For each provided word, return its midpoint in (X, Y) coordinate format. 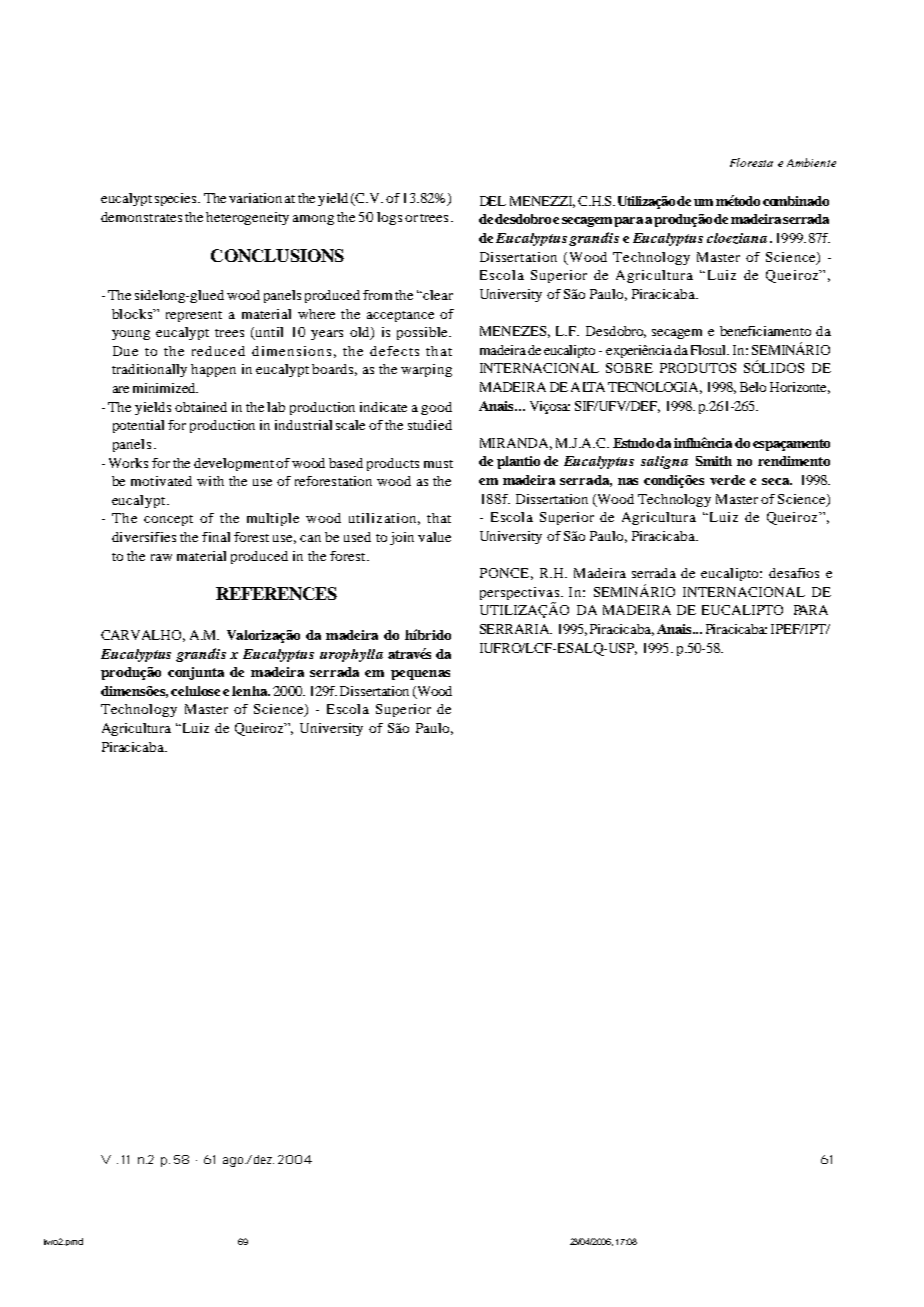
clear (438, 295)
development (235, 464)
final (216, 537)
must (438, 464)
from (377, 295)
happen (213, 370)
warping (426, 370)
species (177, 199)
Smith (714, 461)
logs (389, 218)
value (434, 537)
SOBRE (629, 368)
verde (727, 480)
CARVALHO (143, 636)
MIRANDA (516, 444)
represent (194, 316)
